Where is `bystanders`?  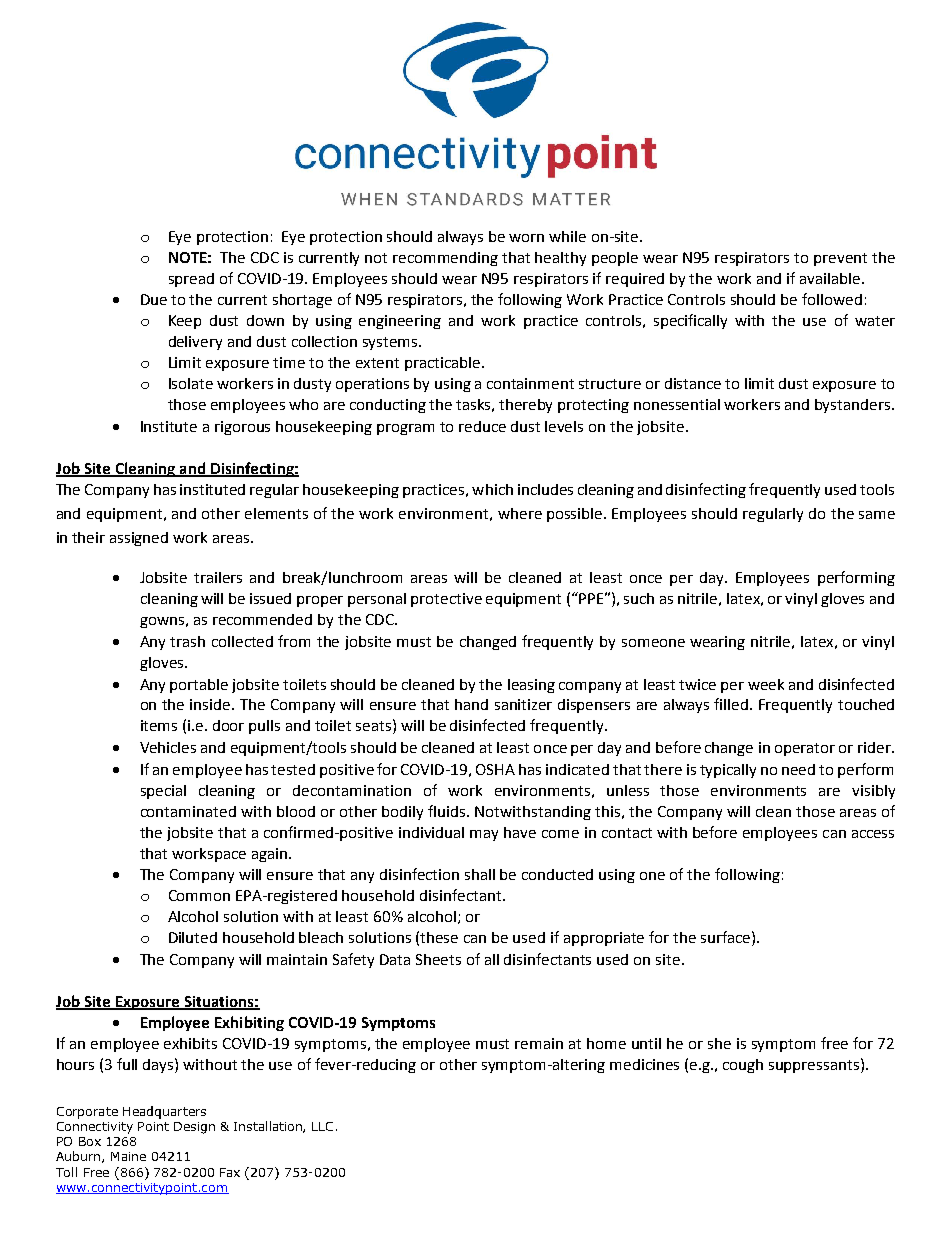
bystanders is located at coordinates (854, 406).
